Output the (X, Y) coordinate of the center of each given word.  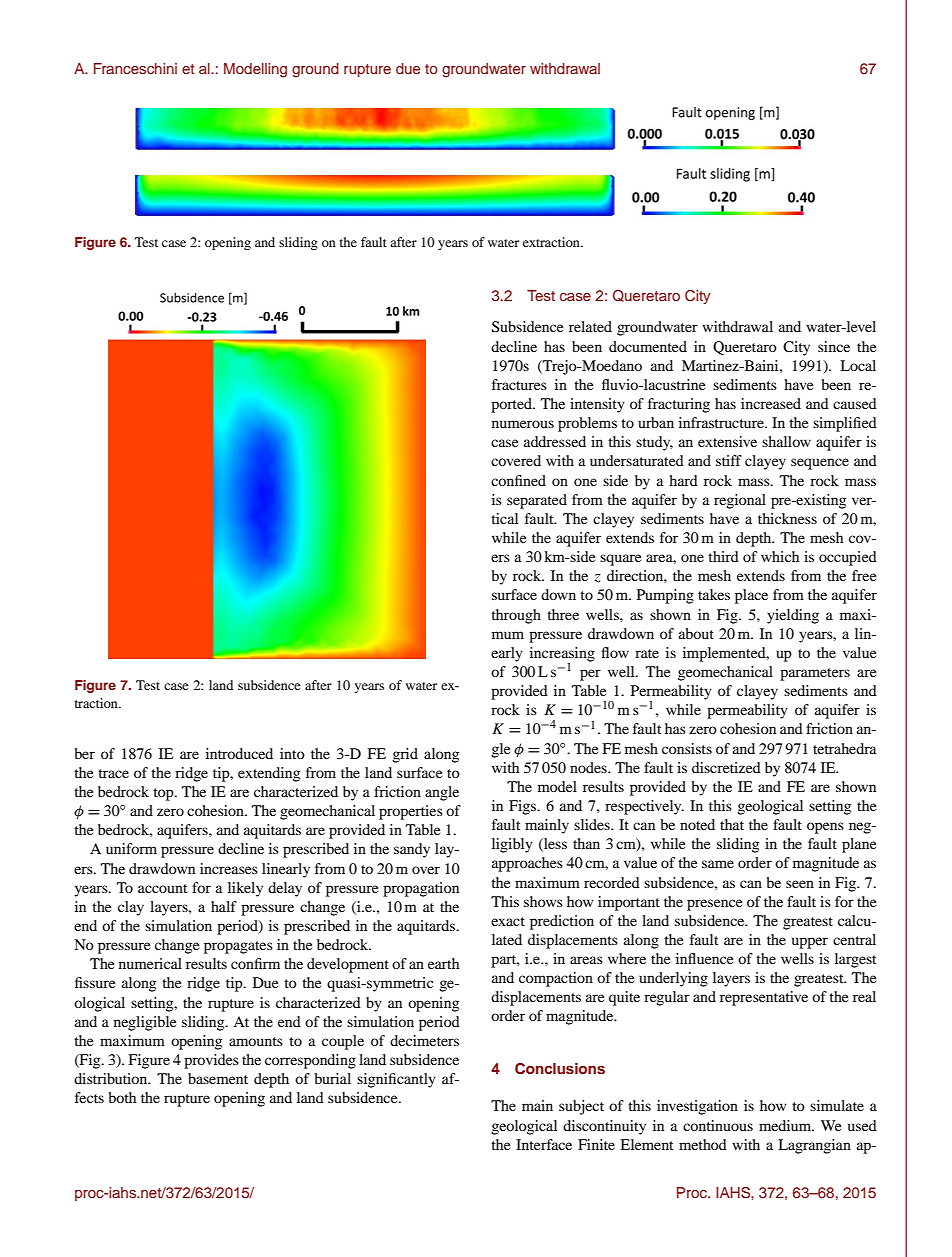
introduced (239, 753)
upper (810, 943)
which (780, 556)
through (516, 616)
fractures (519, 384)
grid (405, 755)
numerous (523, 424)
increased (771, 403)
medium (786, 1125)
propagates (238, 947)
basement (218, 1078)
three (563, 614)
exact (508, 921)
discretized (726, 767)
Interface (544, 1144)
